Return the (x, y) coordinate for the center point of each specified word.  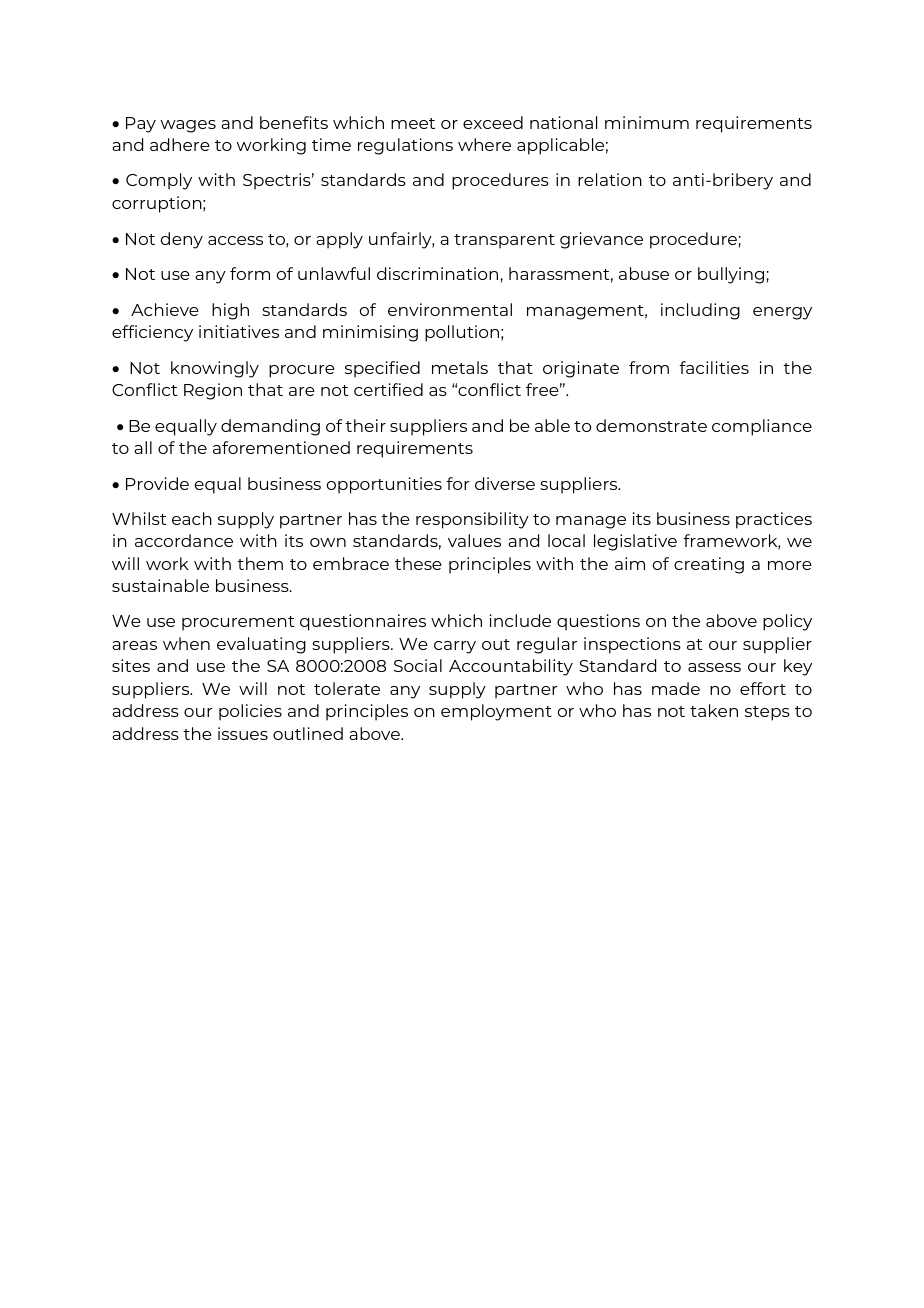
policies (250, 712)
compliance (762, 427)
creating (709, 565)
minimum (647, 122)
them (260, 563)
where (484, 144)
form (250, 273)
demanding (270, 427)
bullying (732, 275)
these (418, 563)
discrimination (437, 273)
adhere (180, 144)
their (365, 425)
